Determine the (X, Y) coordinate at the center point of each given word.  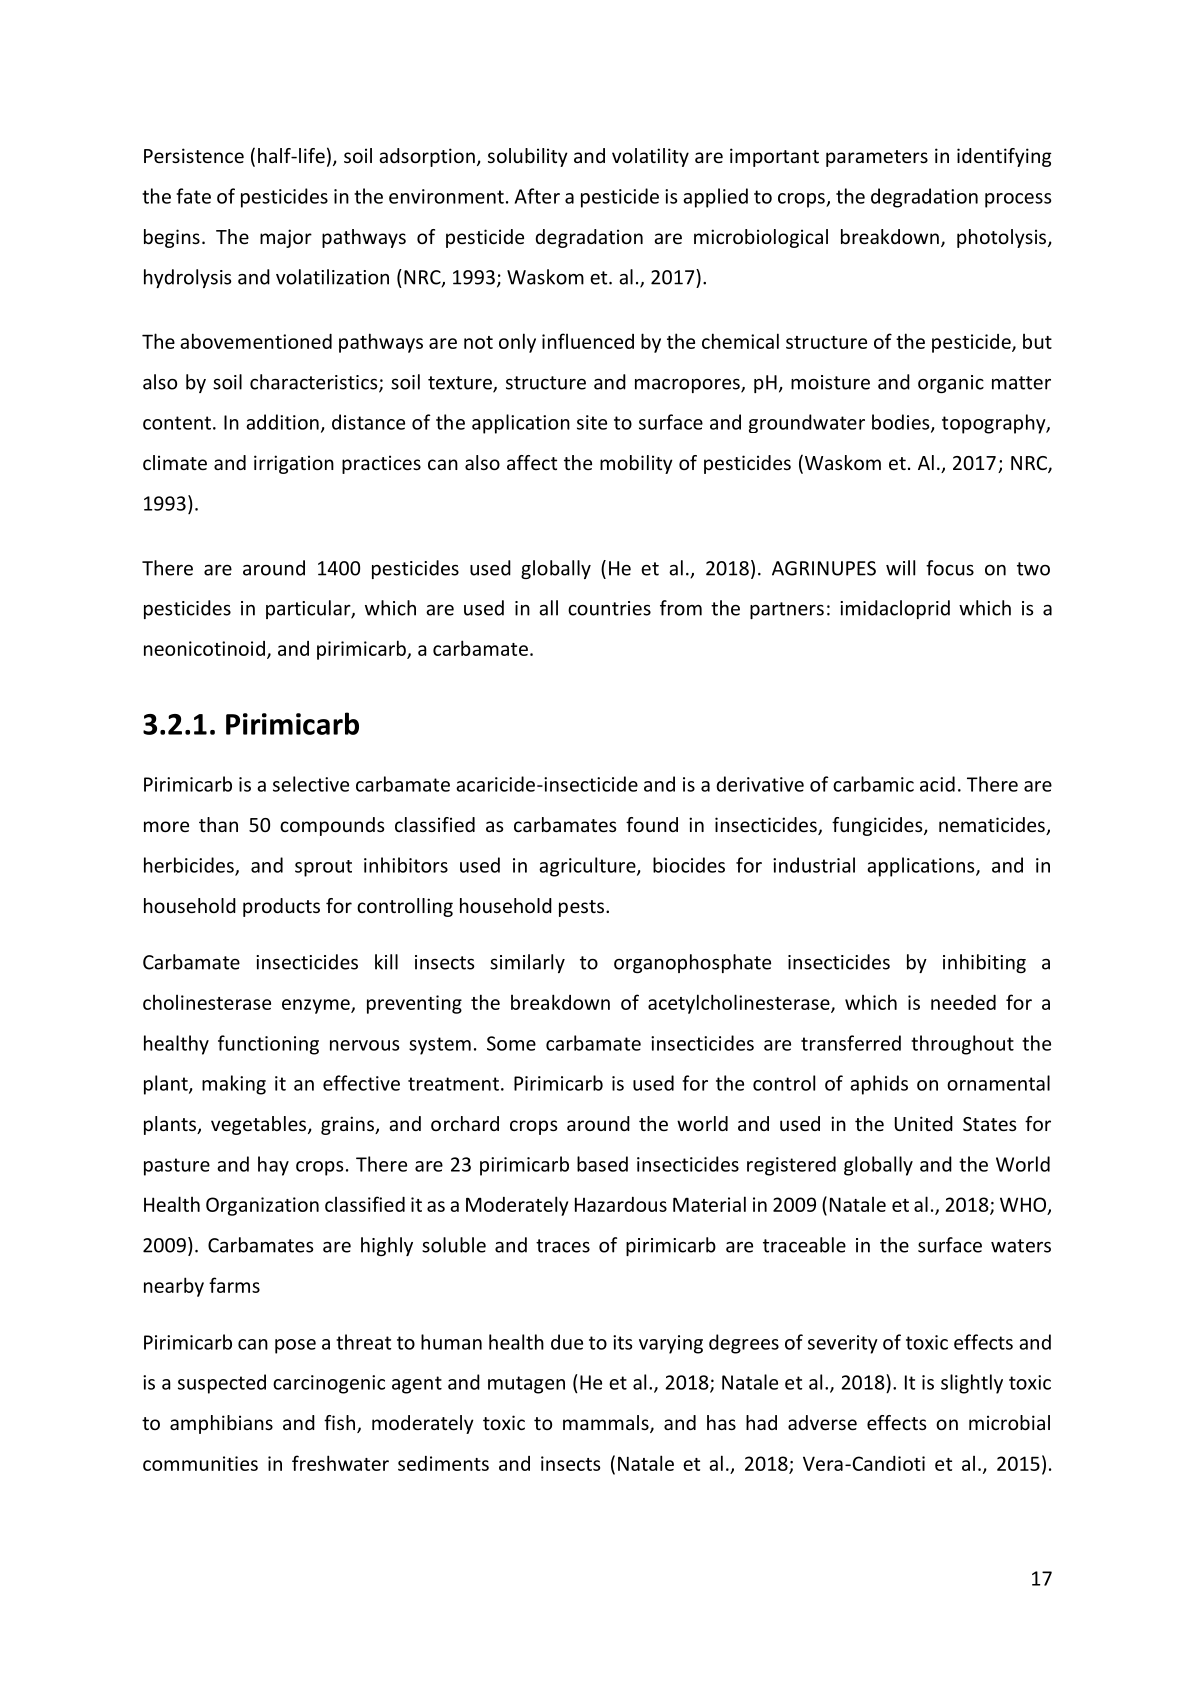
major (286, 238)
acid (937, 784)
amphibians (221, 1424)
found (652, 824)
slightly (972, 1384)
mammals (607, 1424)
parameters (877, 158)
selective (311, 784)
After (537, 196)
